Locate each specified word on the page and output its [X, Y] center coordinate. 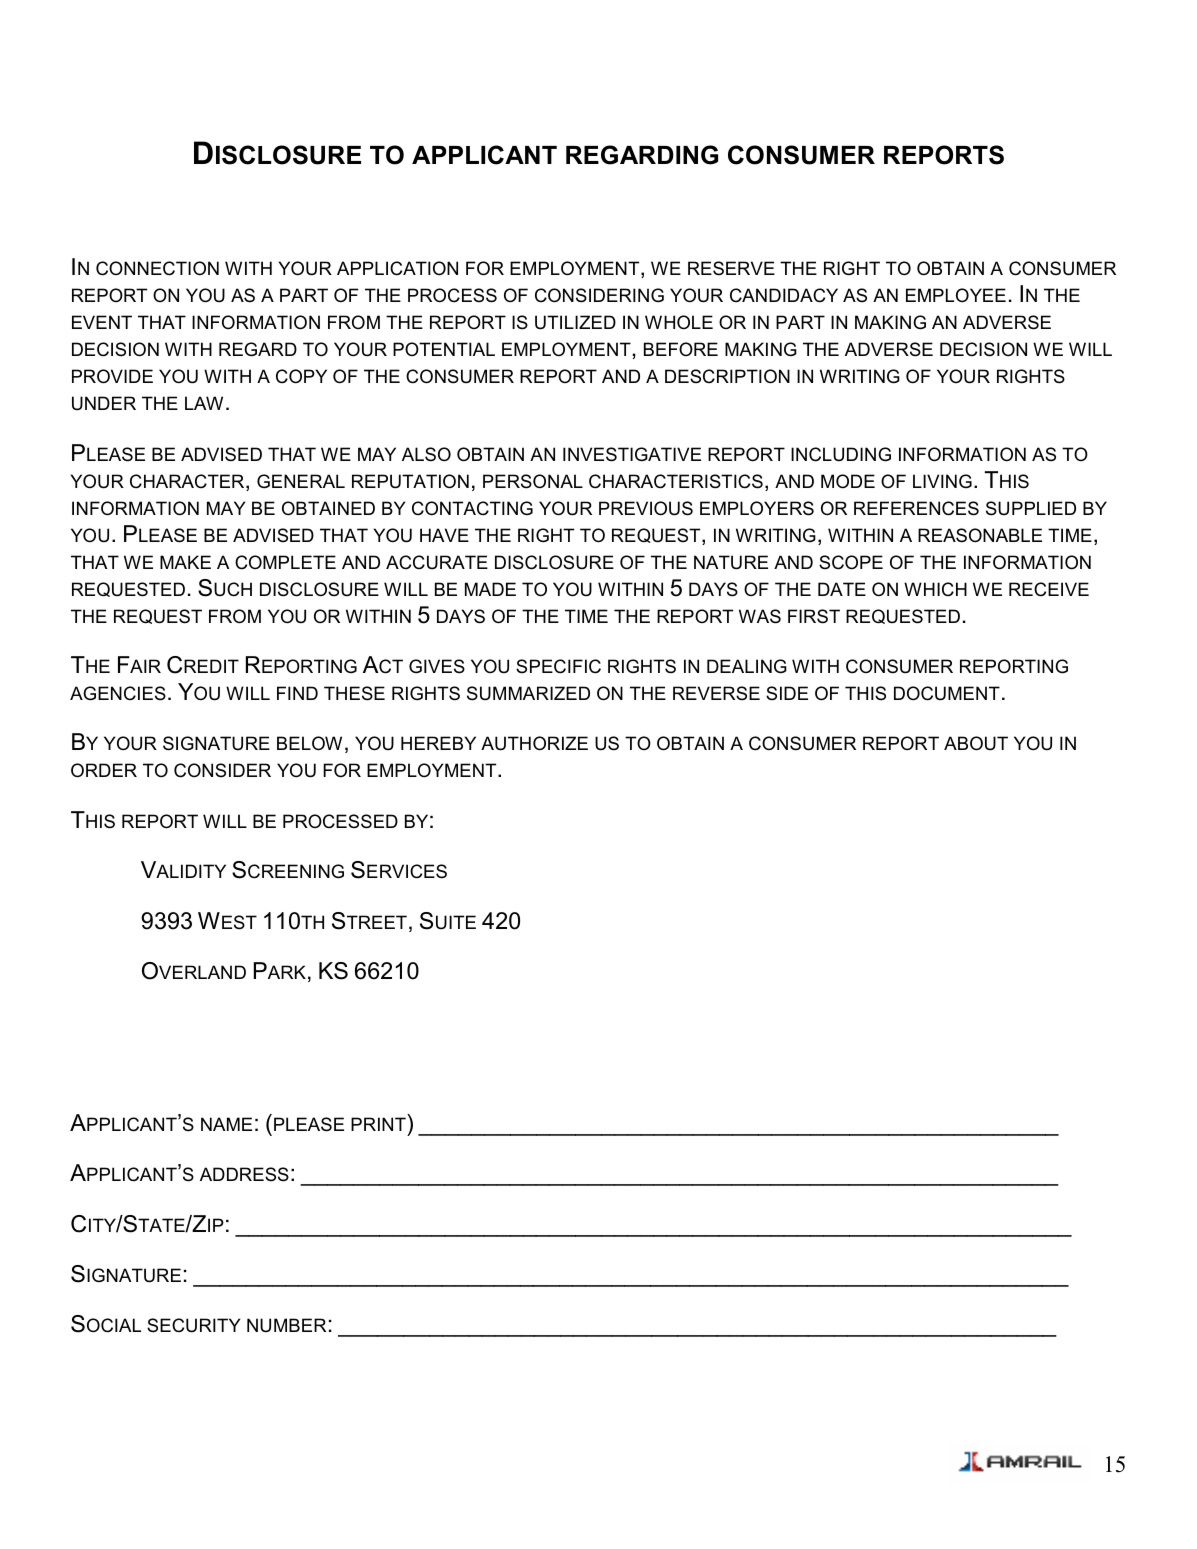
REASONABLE [980, 535]
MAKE [185, 562]
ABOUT [976, 743]
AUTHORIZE [534, 743]
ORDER [104, 770]
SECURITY [194, 1325]
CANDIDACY [784, 295]
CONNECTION [157, 268]
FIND [297, 693]
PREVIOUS [646, 508]
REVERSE [716, 693]
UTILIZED [575, 322]
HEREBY [438, 743]
